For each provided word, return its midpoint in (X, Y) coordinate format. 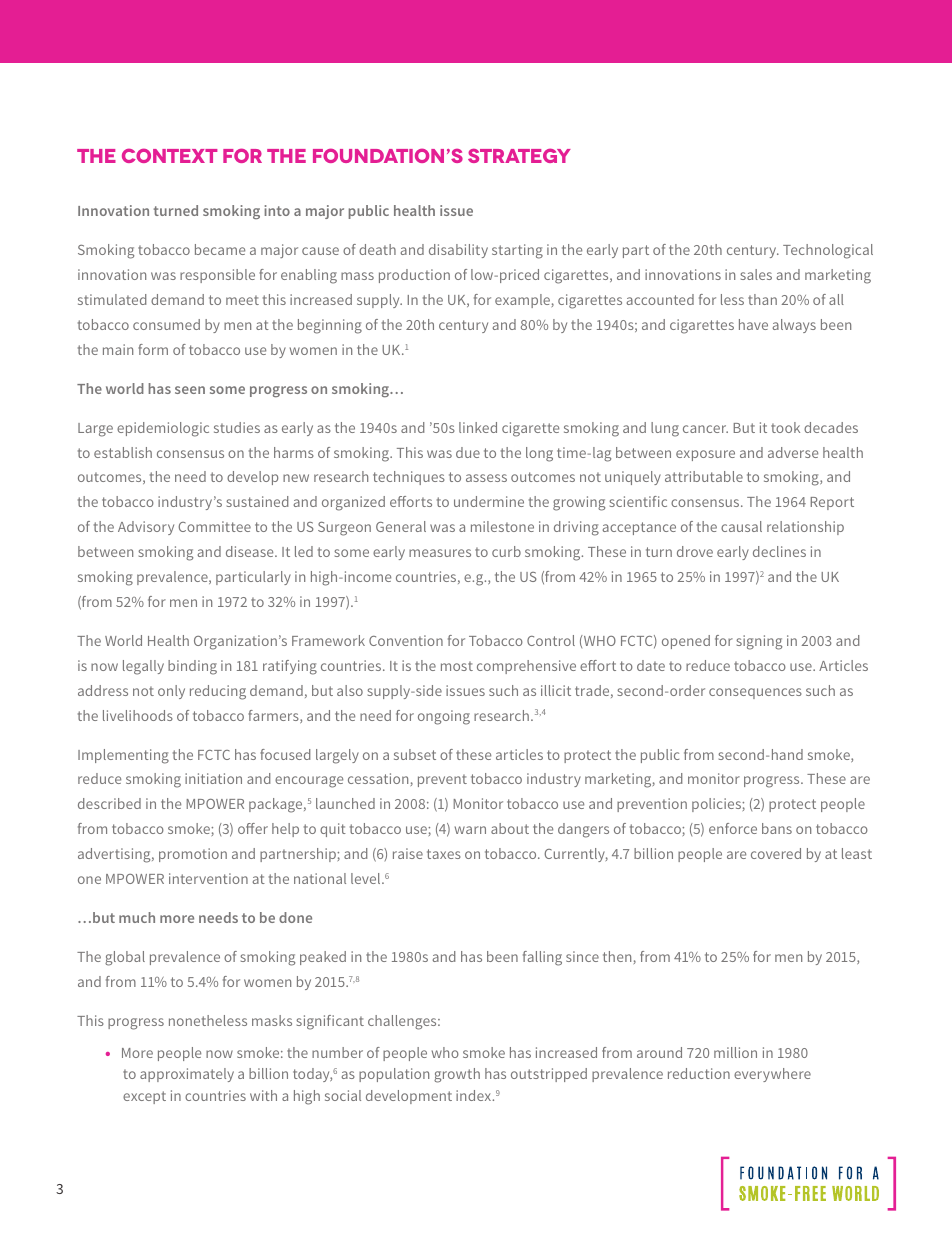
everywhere (772, 1075)
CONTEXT (170, 155)
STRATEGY (519, 155)
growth (457, 1075)
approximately (187, 1075)
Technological (828, 251)
